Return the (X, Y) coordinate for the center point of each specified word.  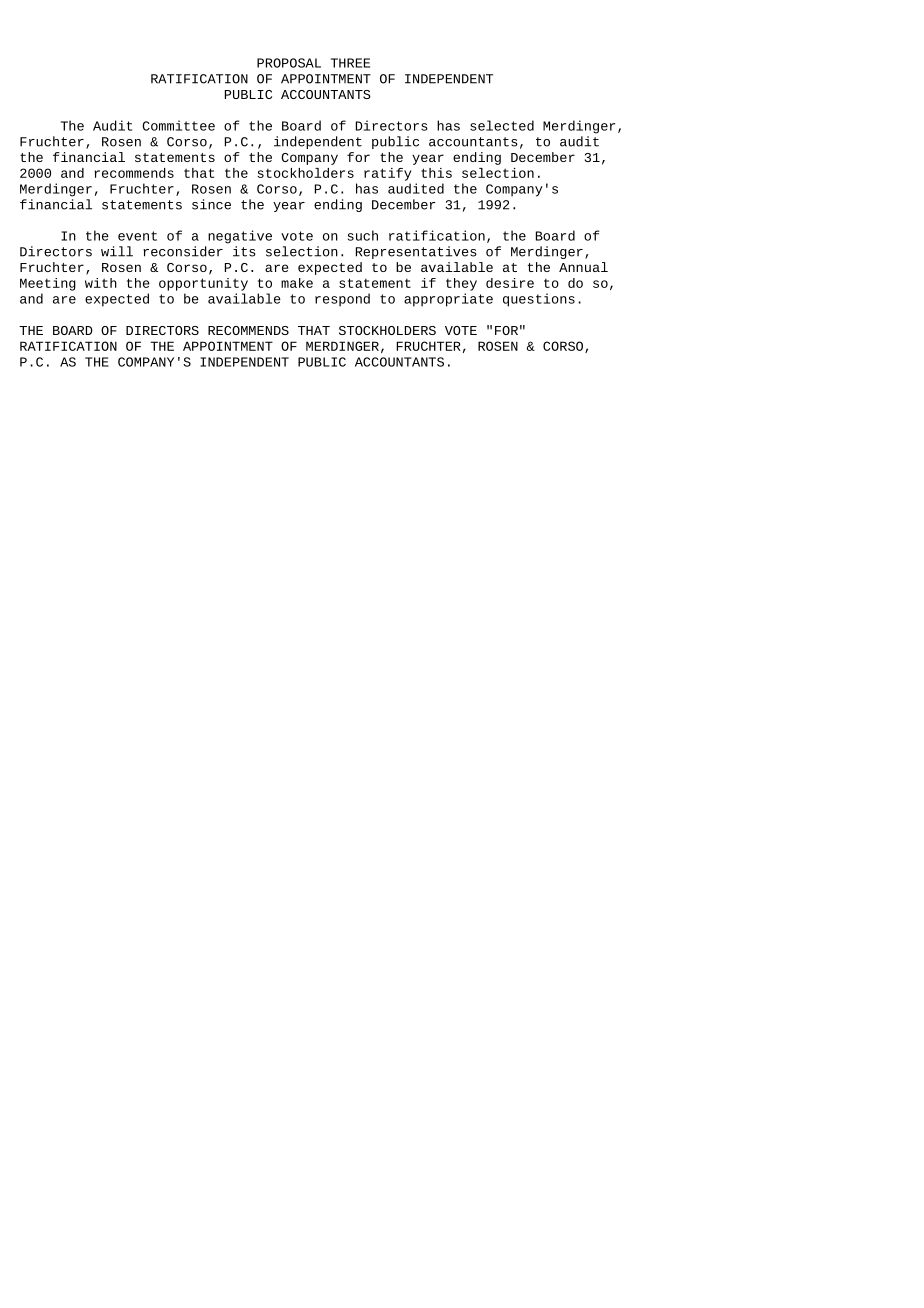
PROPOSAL (289, 63)
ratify (387, 174)
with (101, 283)
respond (342, 300)
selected (502, 125)
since (211, 204)
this (436, 173)
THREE (350, 63)
